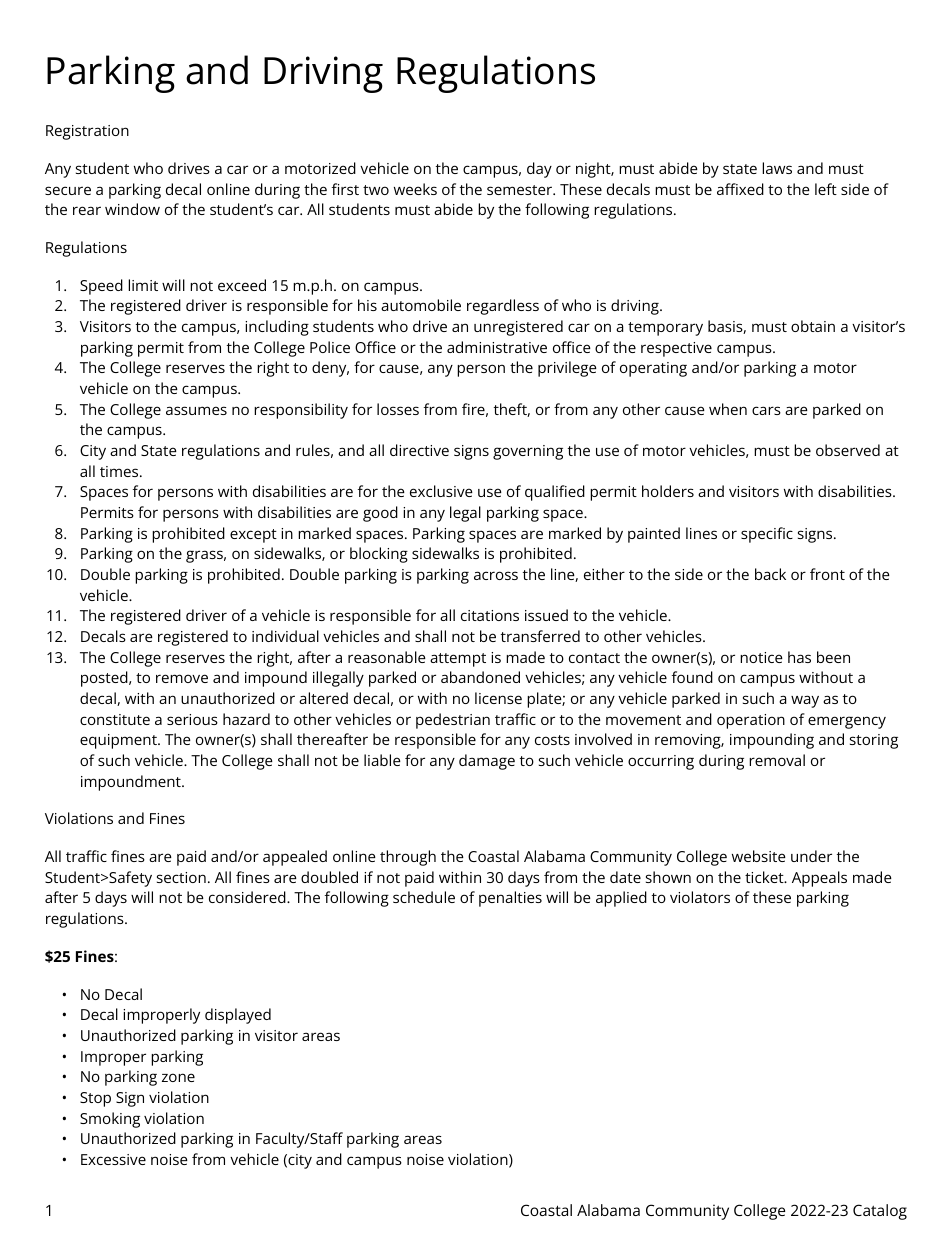 This screenshot has height=1233, width=952. I want to click on semester, so click(521, 190).
